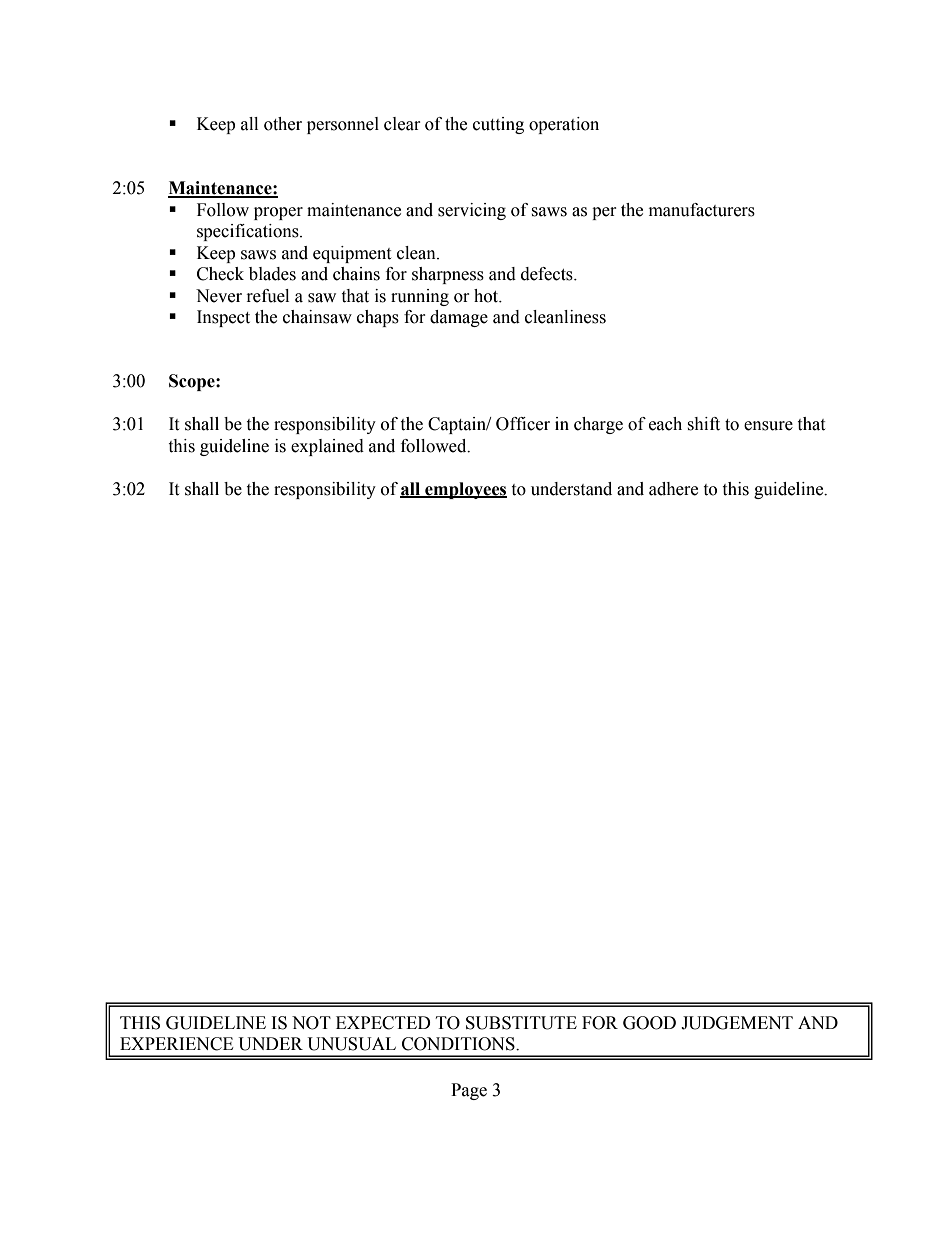 The image size is (952, 1233). What do you see at coordinates (523, 424) in the document?
I see `Officer` at bounding box center [523, 424].
